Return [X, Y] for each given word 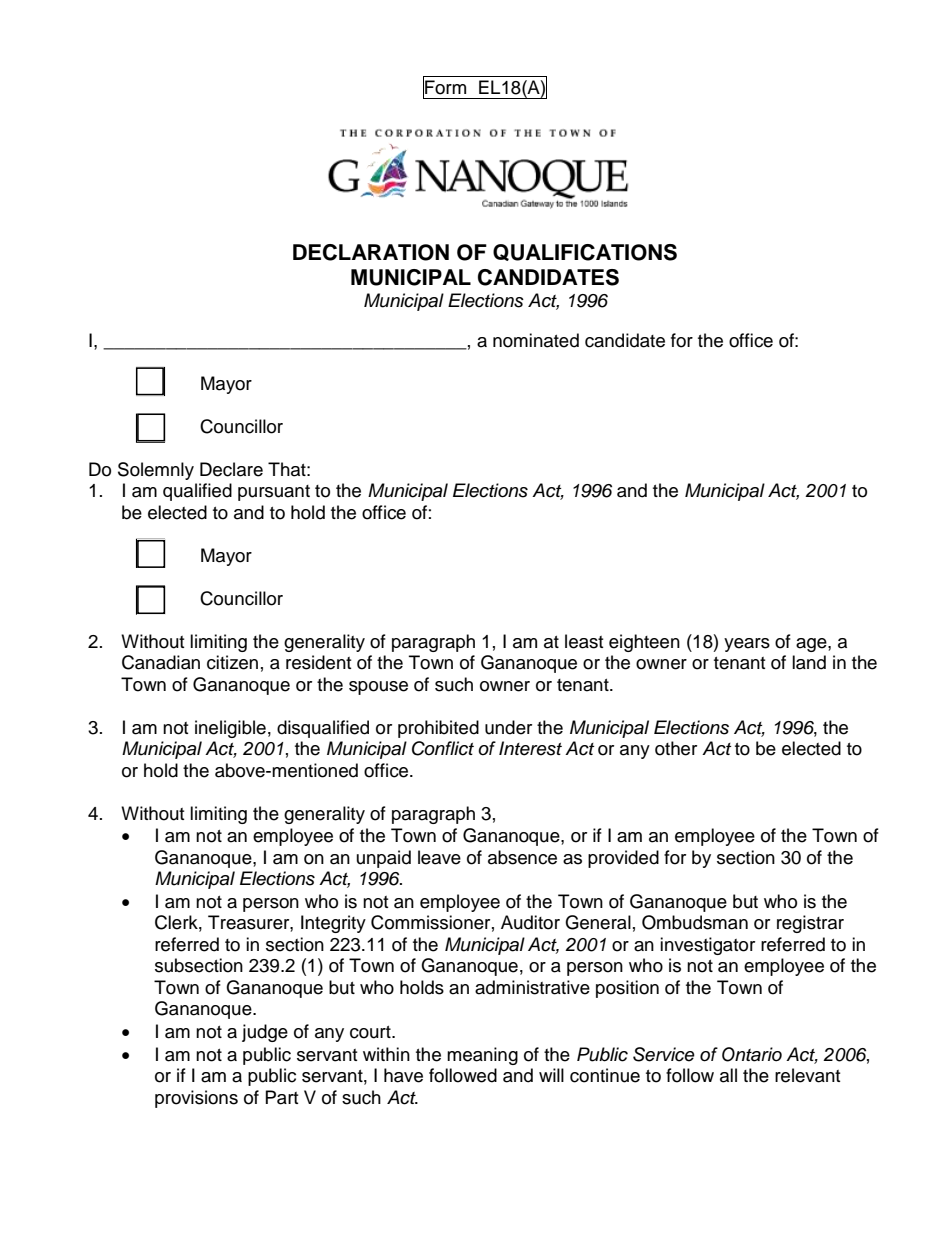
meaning [482, 1056]
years [747, 645]
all [728, 1075]
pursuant [274, 493]
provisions [196, 1099]
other [676, 748]
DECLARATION [371, 252]
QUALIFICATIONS [585, 252]
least [584, 641]
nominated [536, 340]
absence [522, 857]
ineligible [230, 729]
